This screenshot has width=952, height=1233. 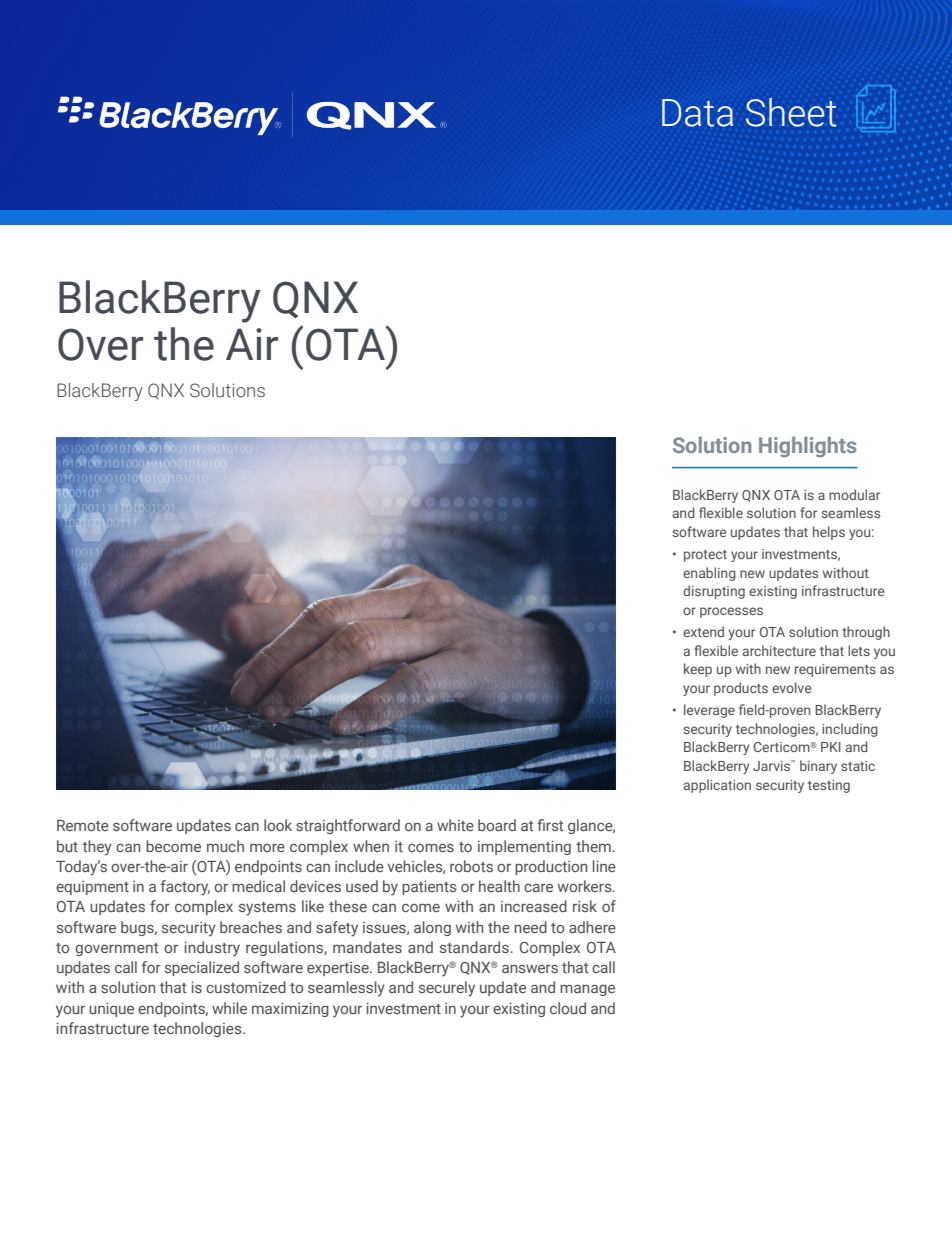 I want to click on Data, so click(x=697, y=113).
